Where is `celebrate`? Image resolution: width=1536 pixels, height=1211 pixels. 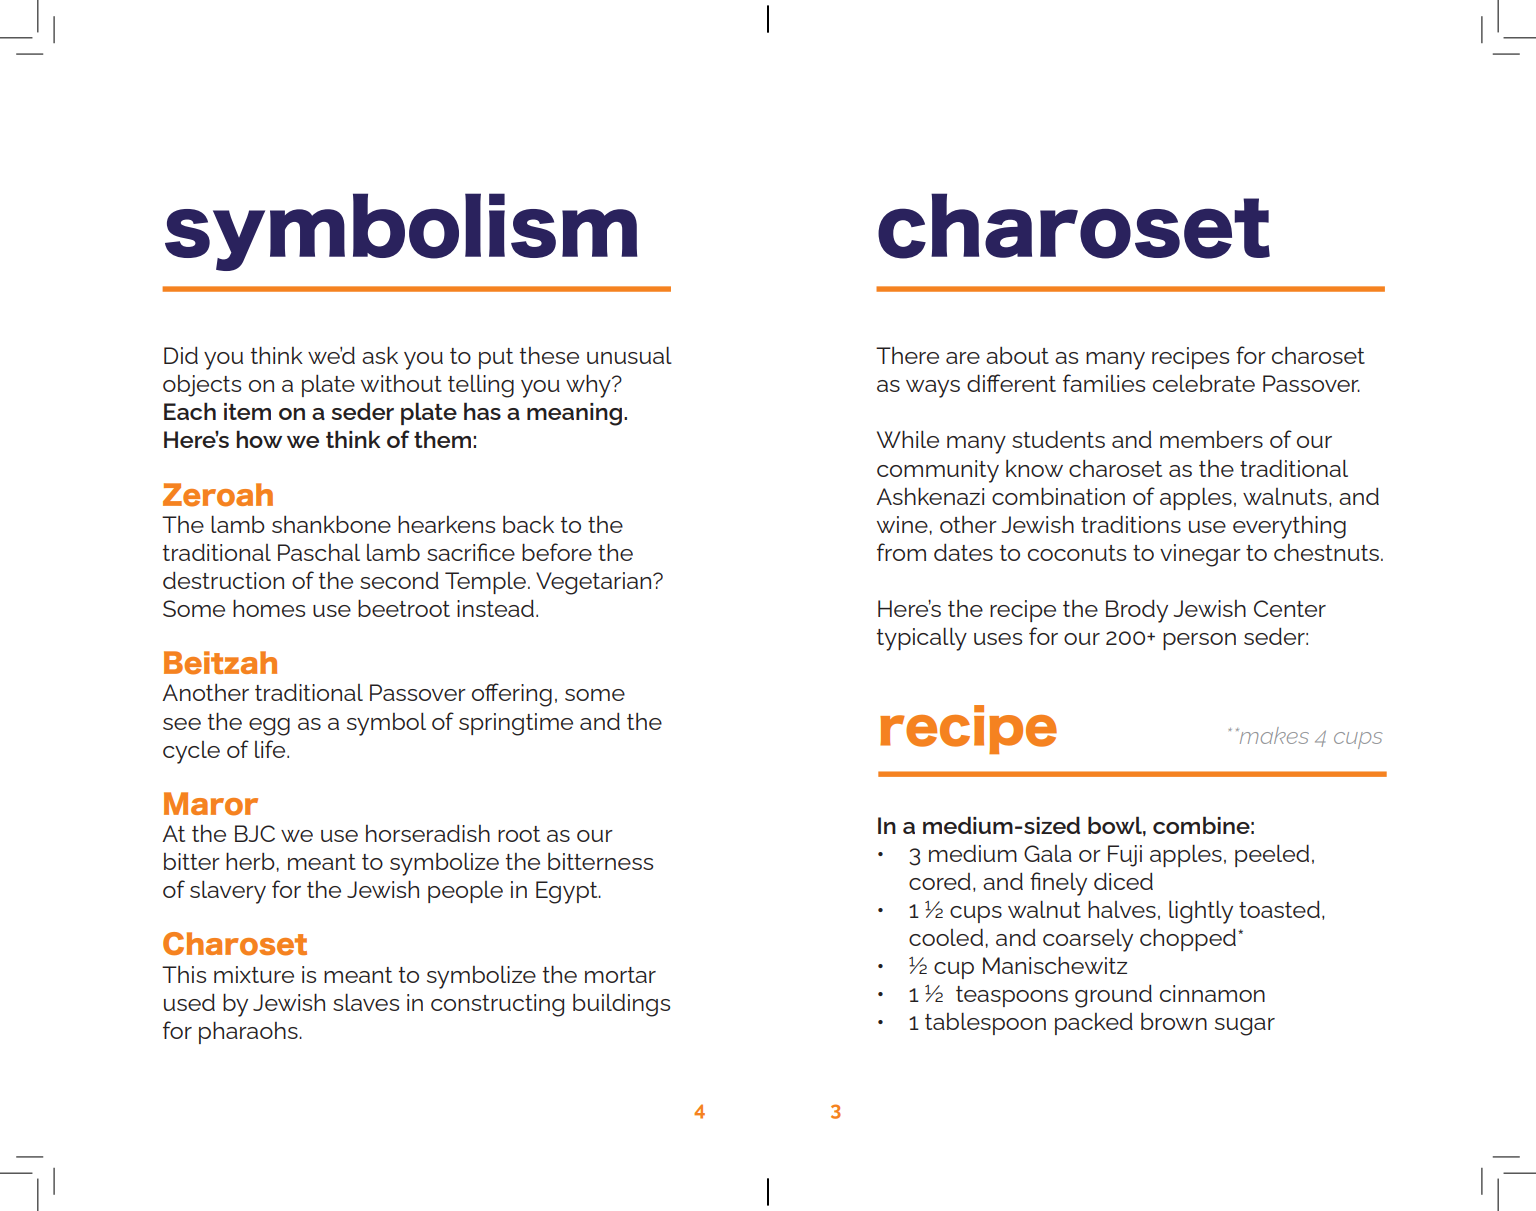 celebrate is located at coordinates (1204, 383).
